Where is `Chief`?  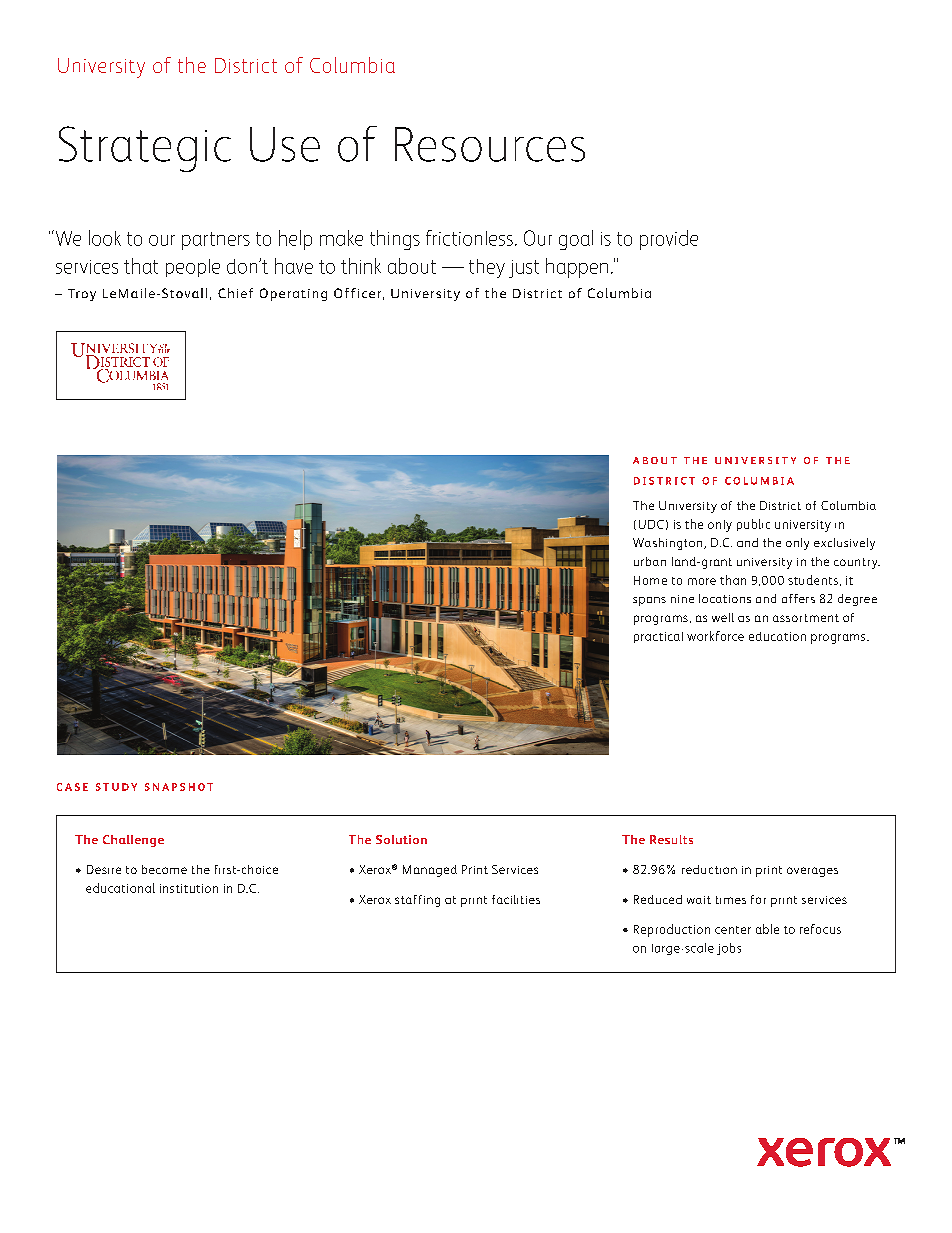 Chief is located at coordinates (235, 293).
